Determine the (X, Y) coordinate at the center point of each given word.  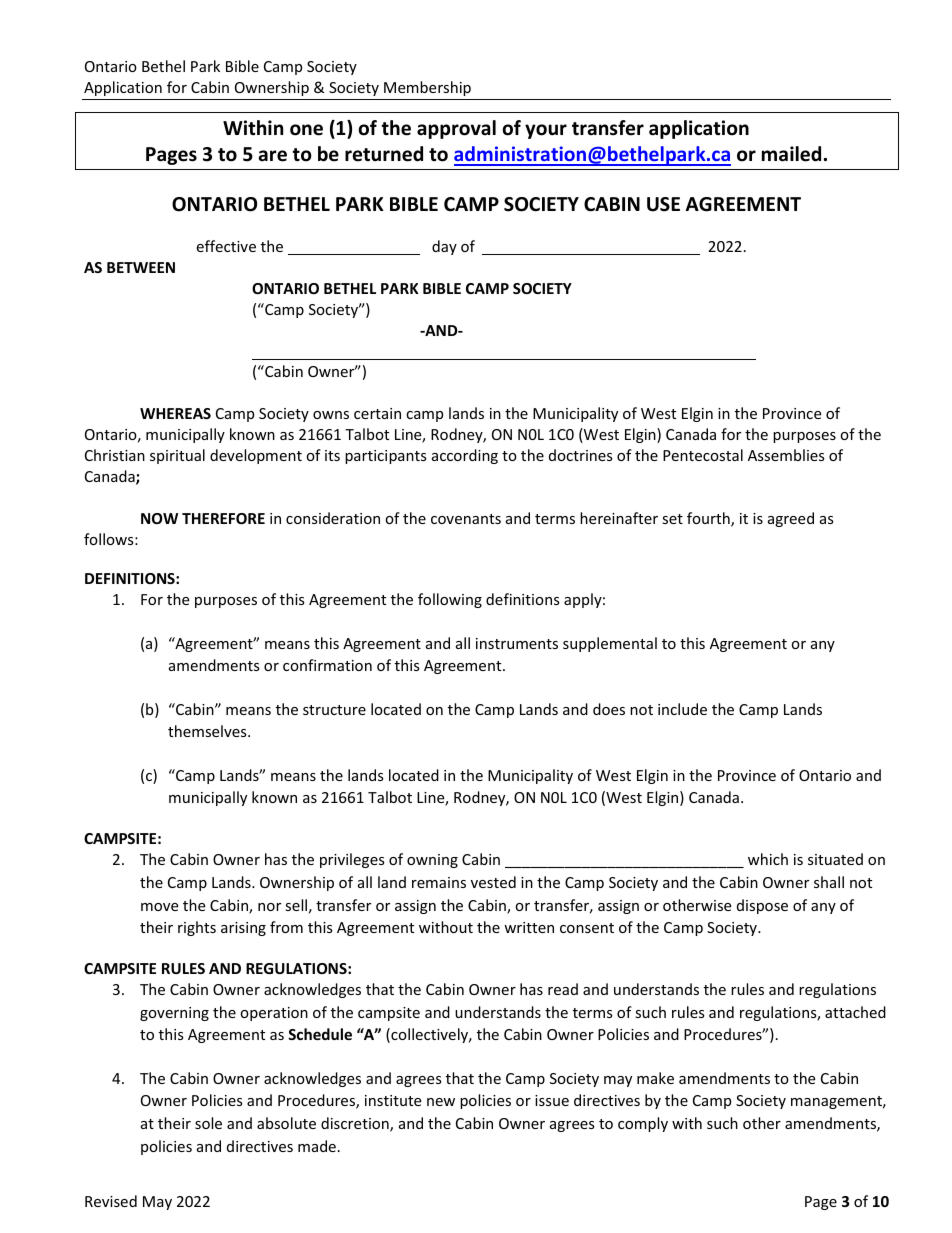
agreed (791, 519)
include (682, 709)
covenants (466, 519)
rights (197, 928)
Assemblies (786, 455)
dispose (762, 906)
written (529, 927)
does (609, 709)
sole (208, 1123)
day (444, 247)
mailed (791, 154)
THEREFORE (223, 518)
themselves (208, 731)
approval (456, 129)
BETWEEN (141, 267)
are (273, 156)
